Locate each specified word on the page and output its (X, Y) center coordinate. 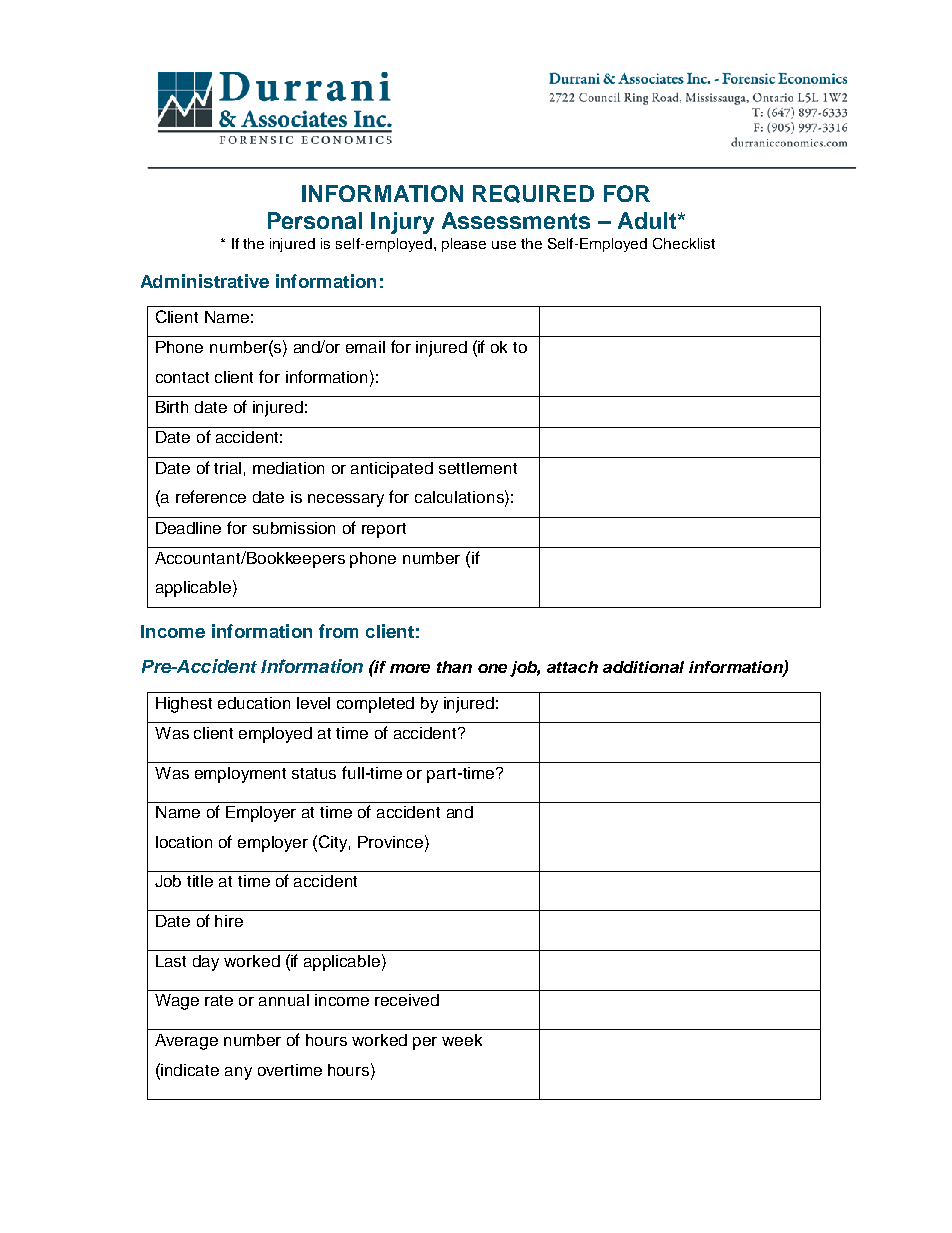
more (410, 668)
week (462, 1040)
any (238, 1073)
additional (643, 667)
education (254, 703)
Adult (648, 220)
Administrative (205, 281)
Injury (402, 223)
